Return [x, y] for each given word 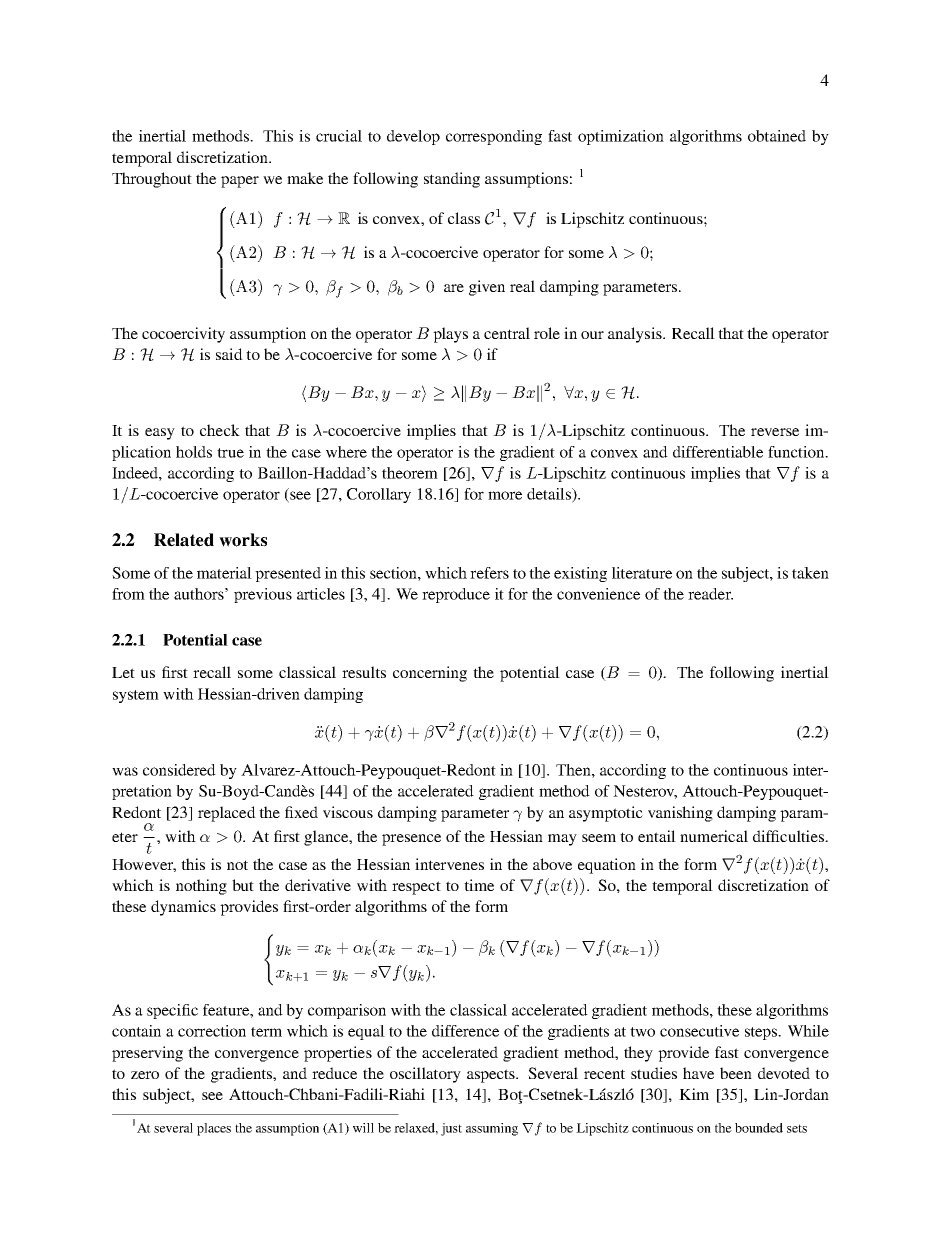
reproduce [456, 595]
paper [240, 182]
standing [452, 180]
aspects [492, 1076]
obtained [777, 136]
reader [710, 594]
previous [263, 595]
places [214, 1129]
